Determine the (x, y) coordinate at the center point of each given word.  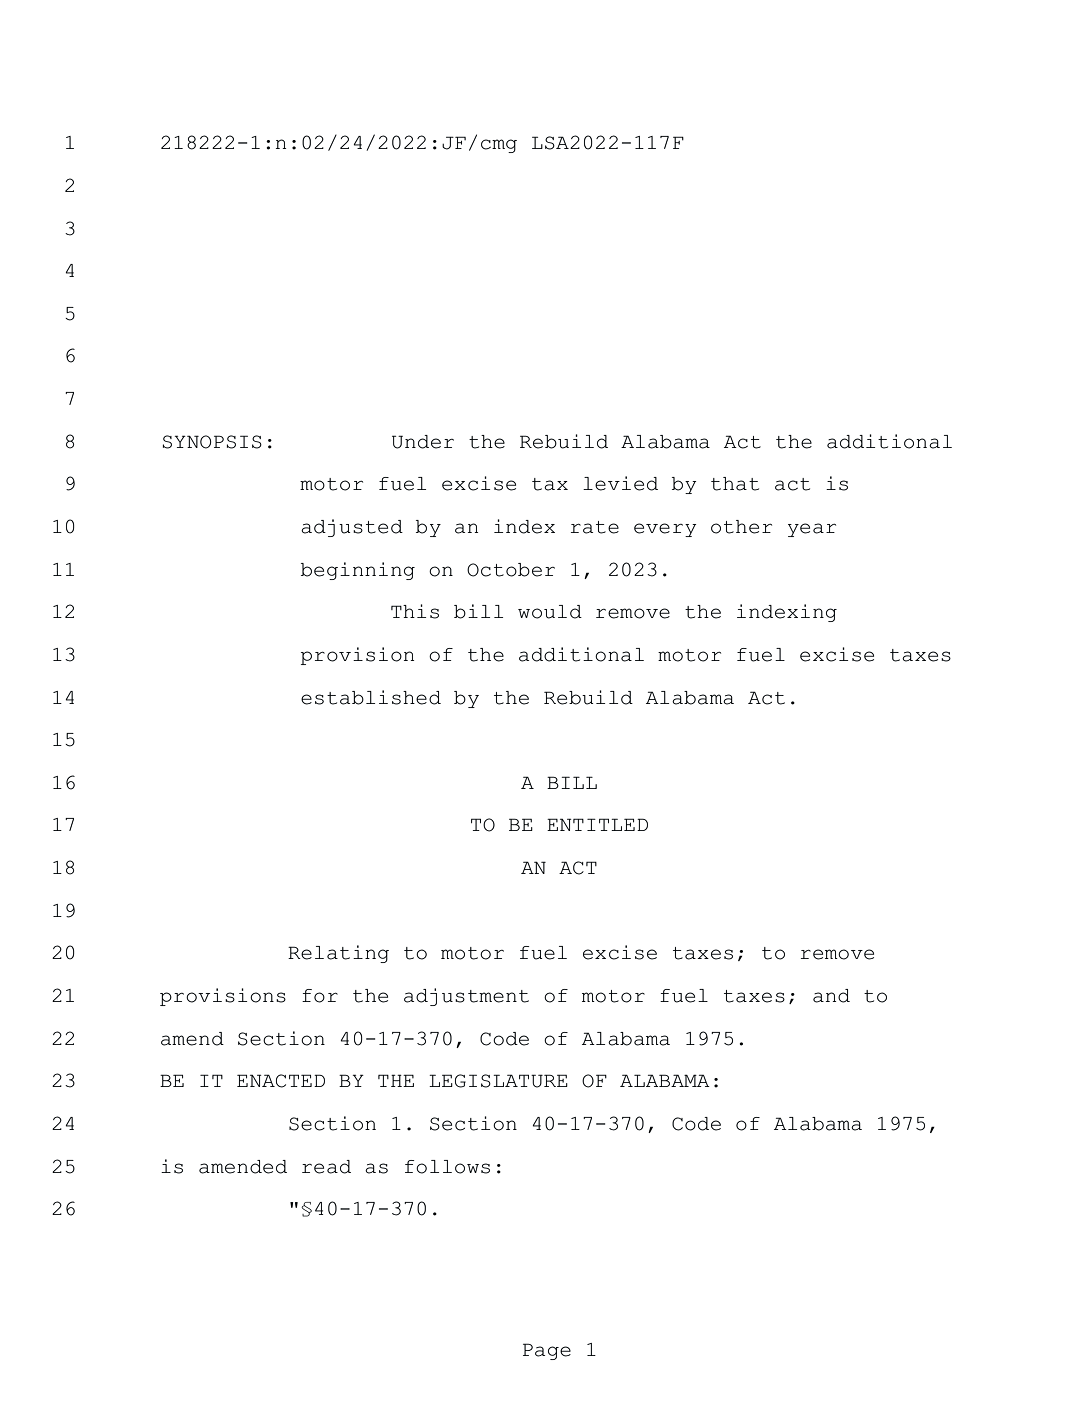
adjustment (466, 997)
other (741, 527)
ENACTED (281, 1081)
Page (547, 1351)
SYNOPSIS (212, 442)
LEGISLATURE (498, 1081)
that (735, 484)
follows (447, 1167)
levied (620, 483)
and (831, 996)
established (371, 697)
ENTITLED (597, 824)
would (550, 612)
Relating (338, 954)
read (326, 1167)
